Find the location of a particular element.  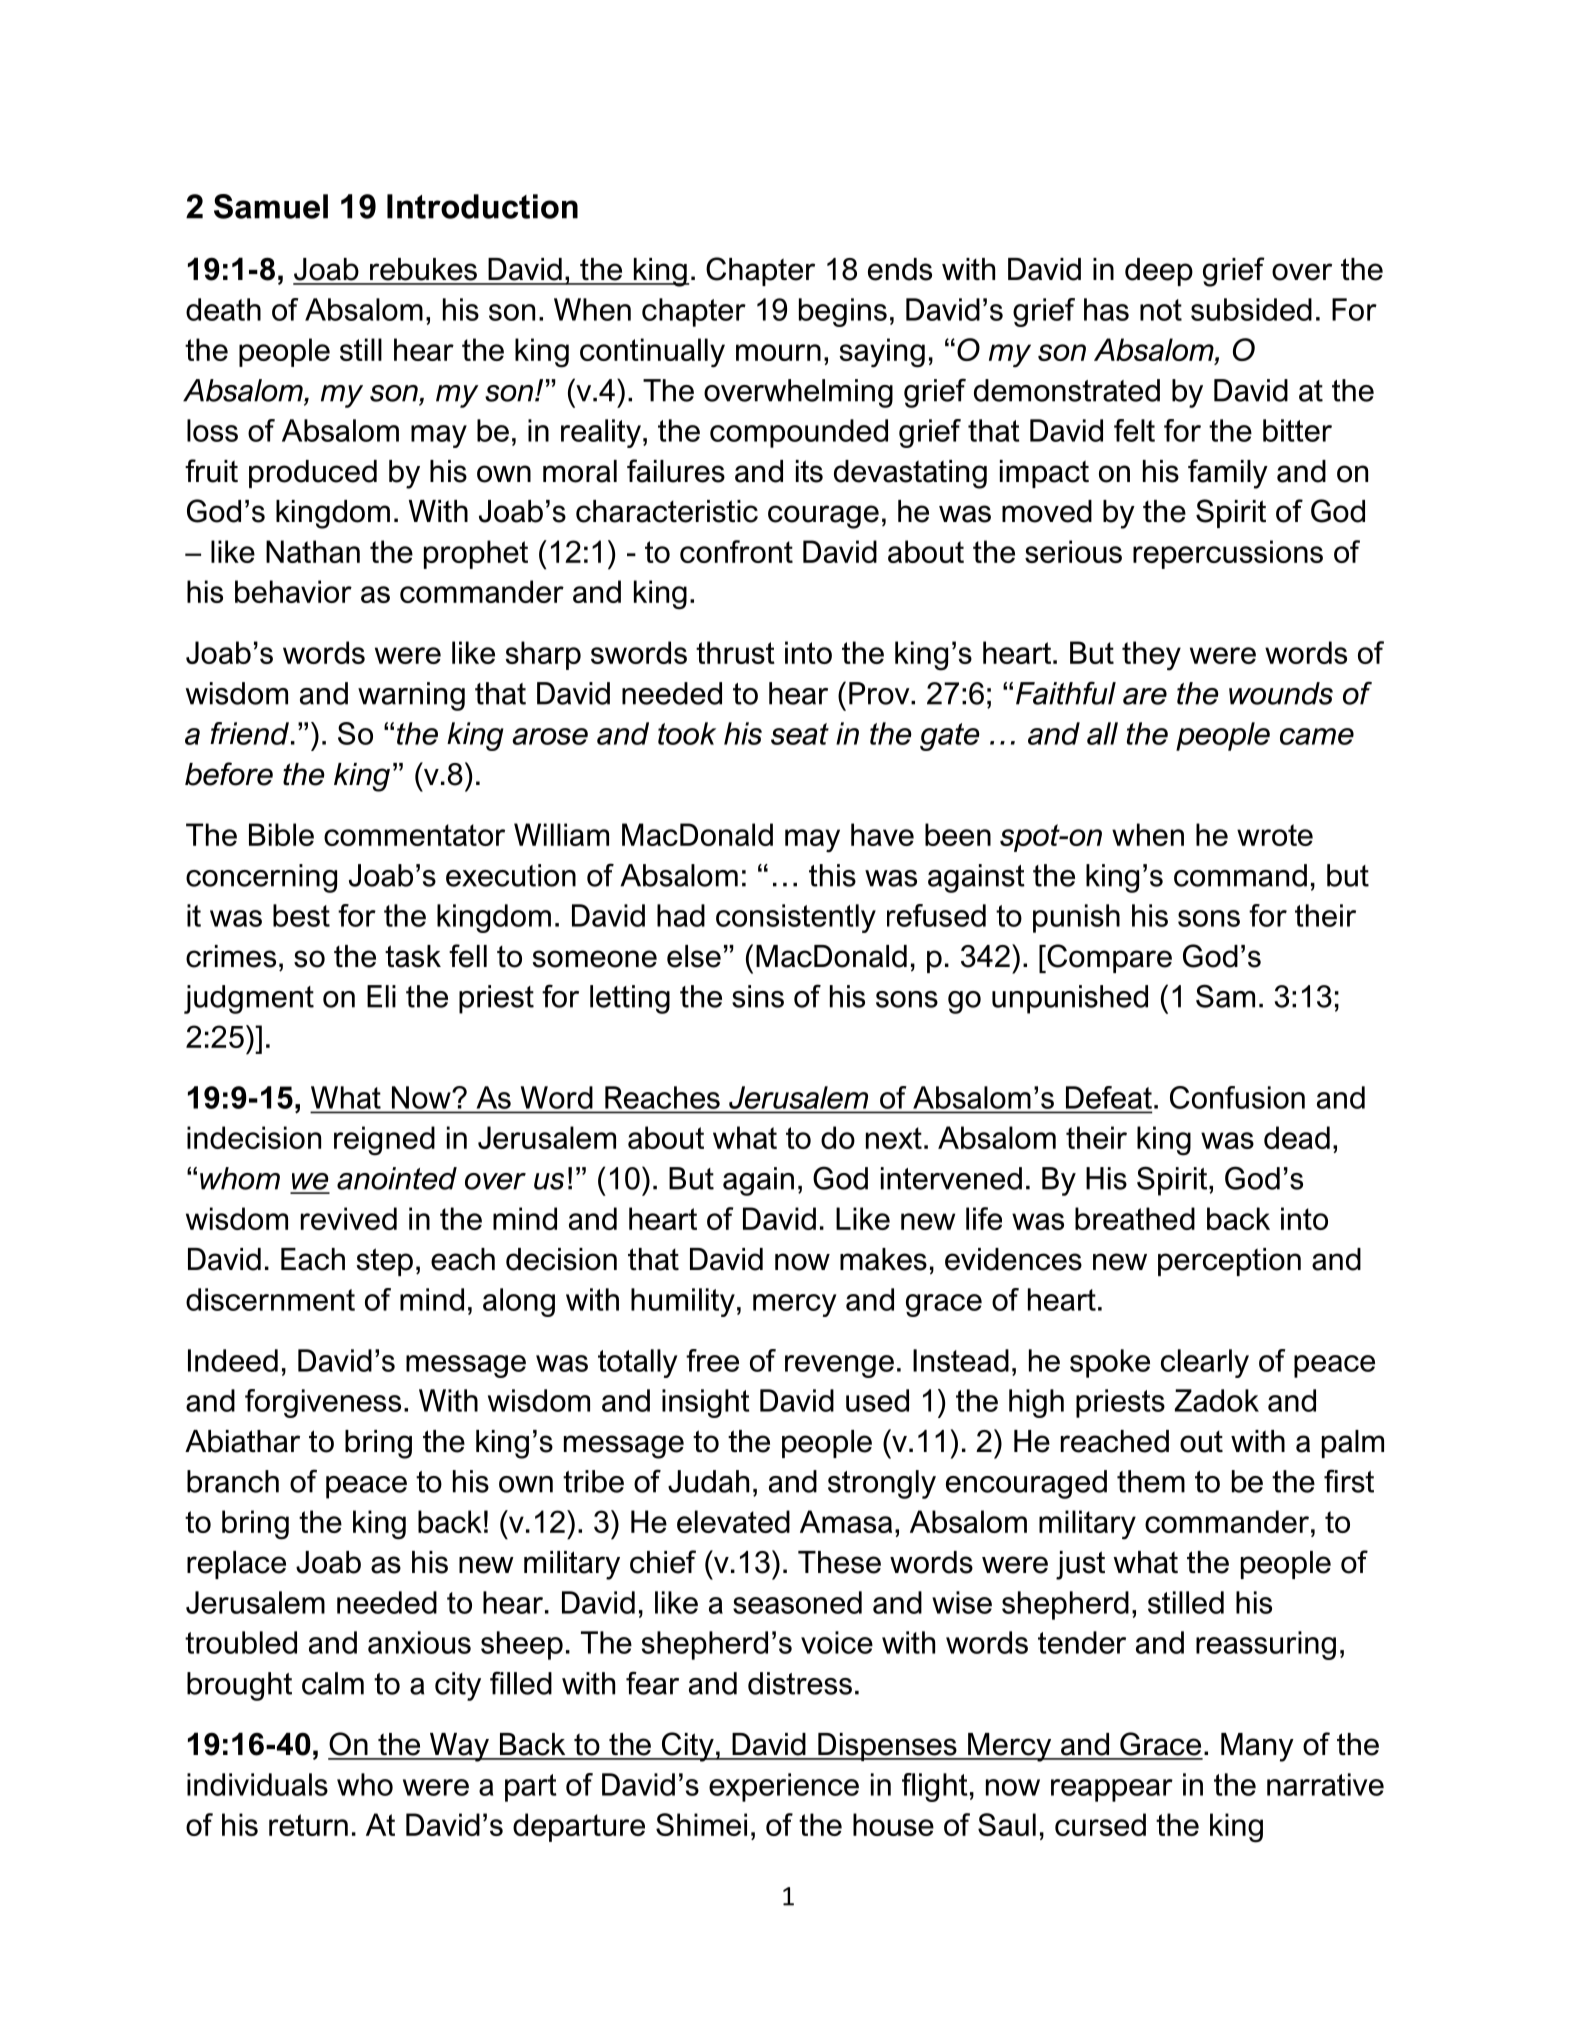

sins is located at coordinates (758, 996).
